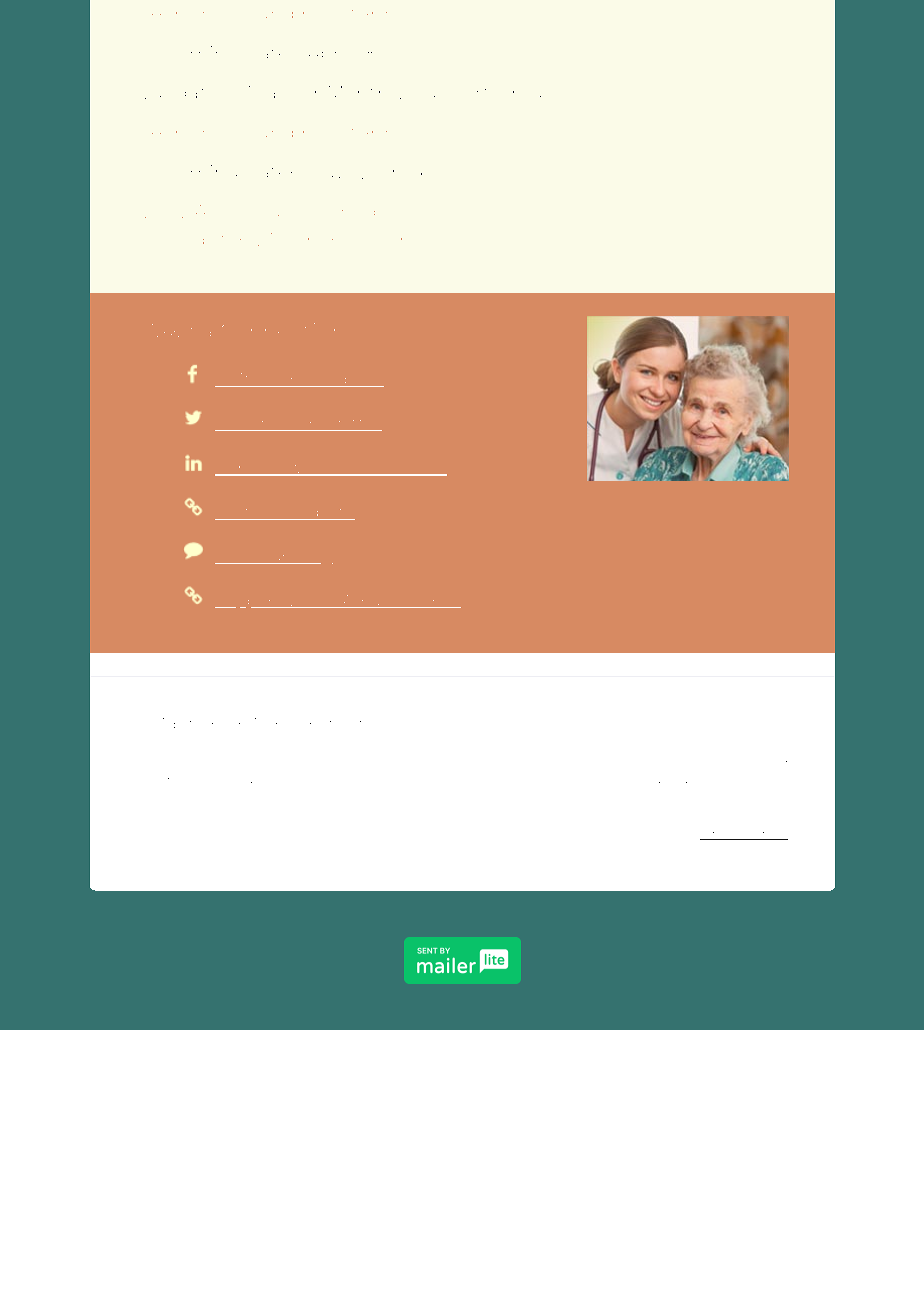 The image size is (924, 1308). What do you see at coordinates (282, 92) in the image?
I see `Teacher` at bounding box center [282, 92].
